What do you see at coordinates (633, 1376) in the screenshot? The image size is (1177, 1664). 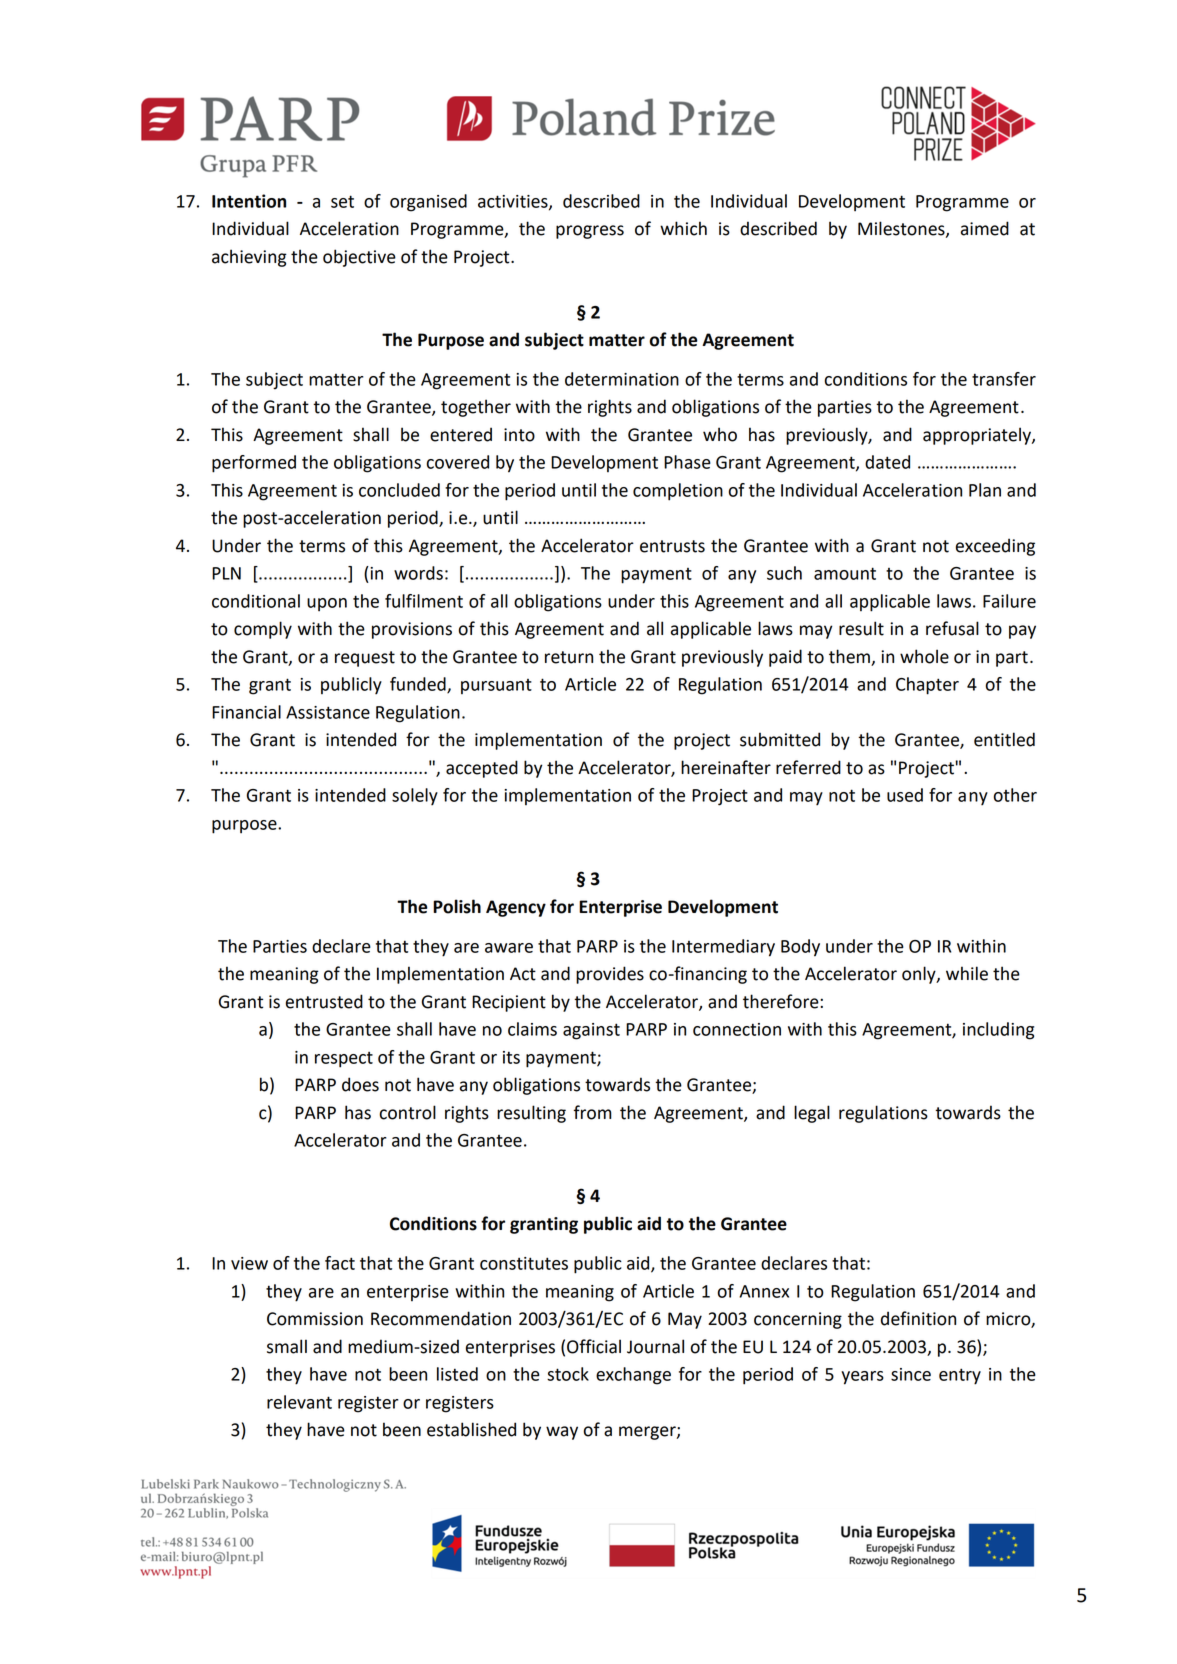 I see `exchange` at bounding box center [633, 1376].
